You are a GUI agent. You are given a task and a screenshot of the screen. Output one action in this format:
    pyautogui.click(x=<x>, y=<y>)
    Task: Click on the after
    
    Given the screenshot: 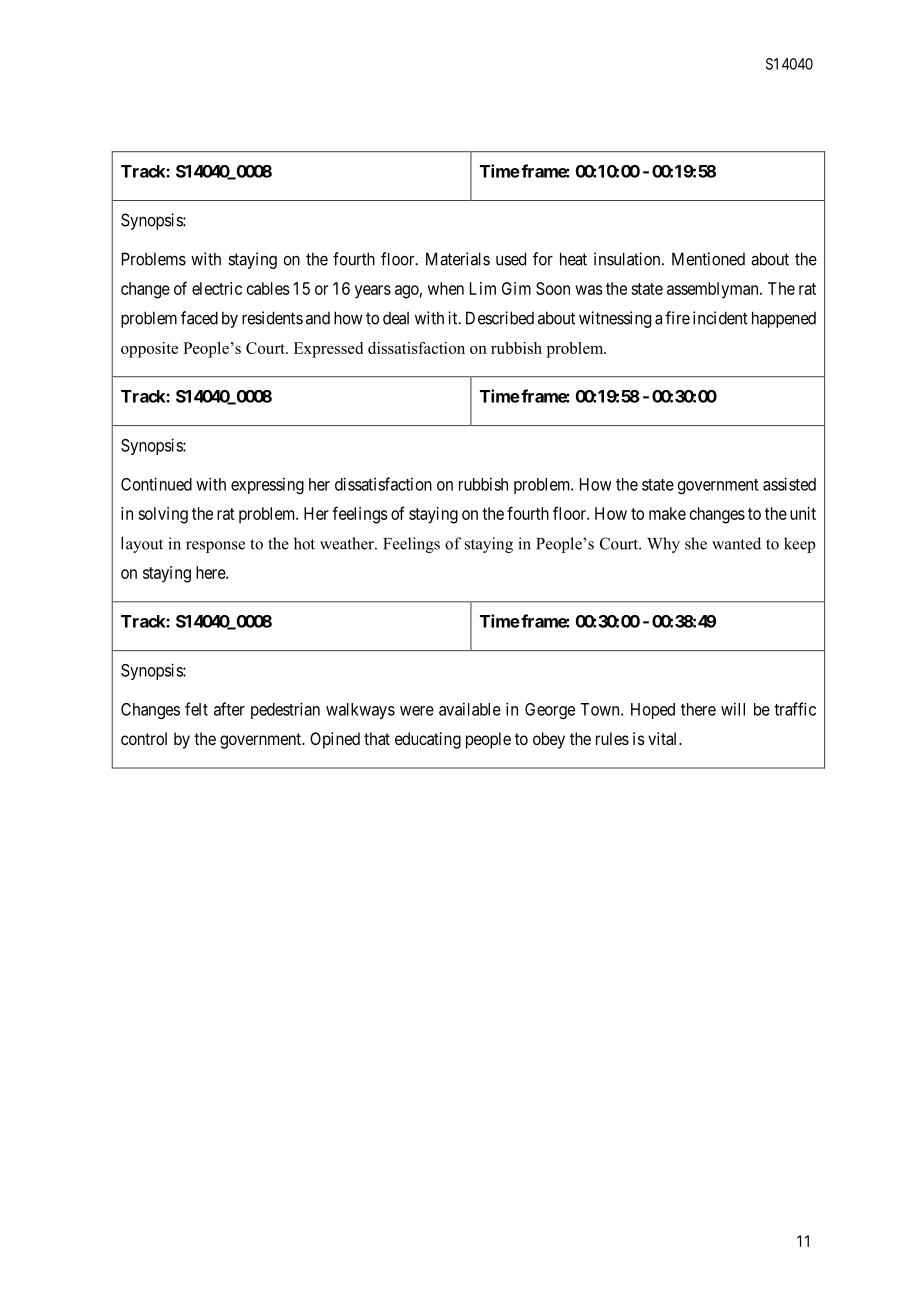 What is the action you would take?
    pyautogui.click(x=229, y=709)
